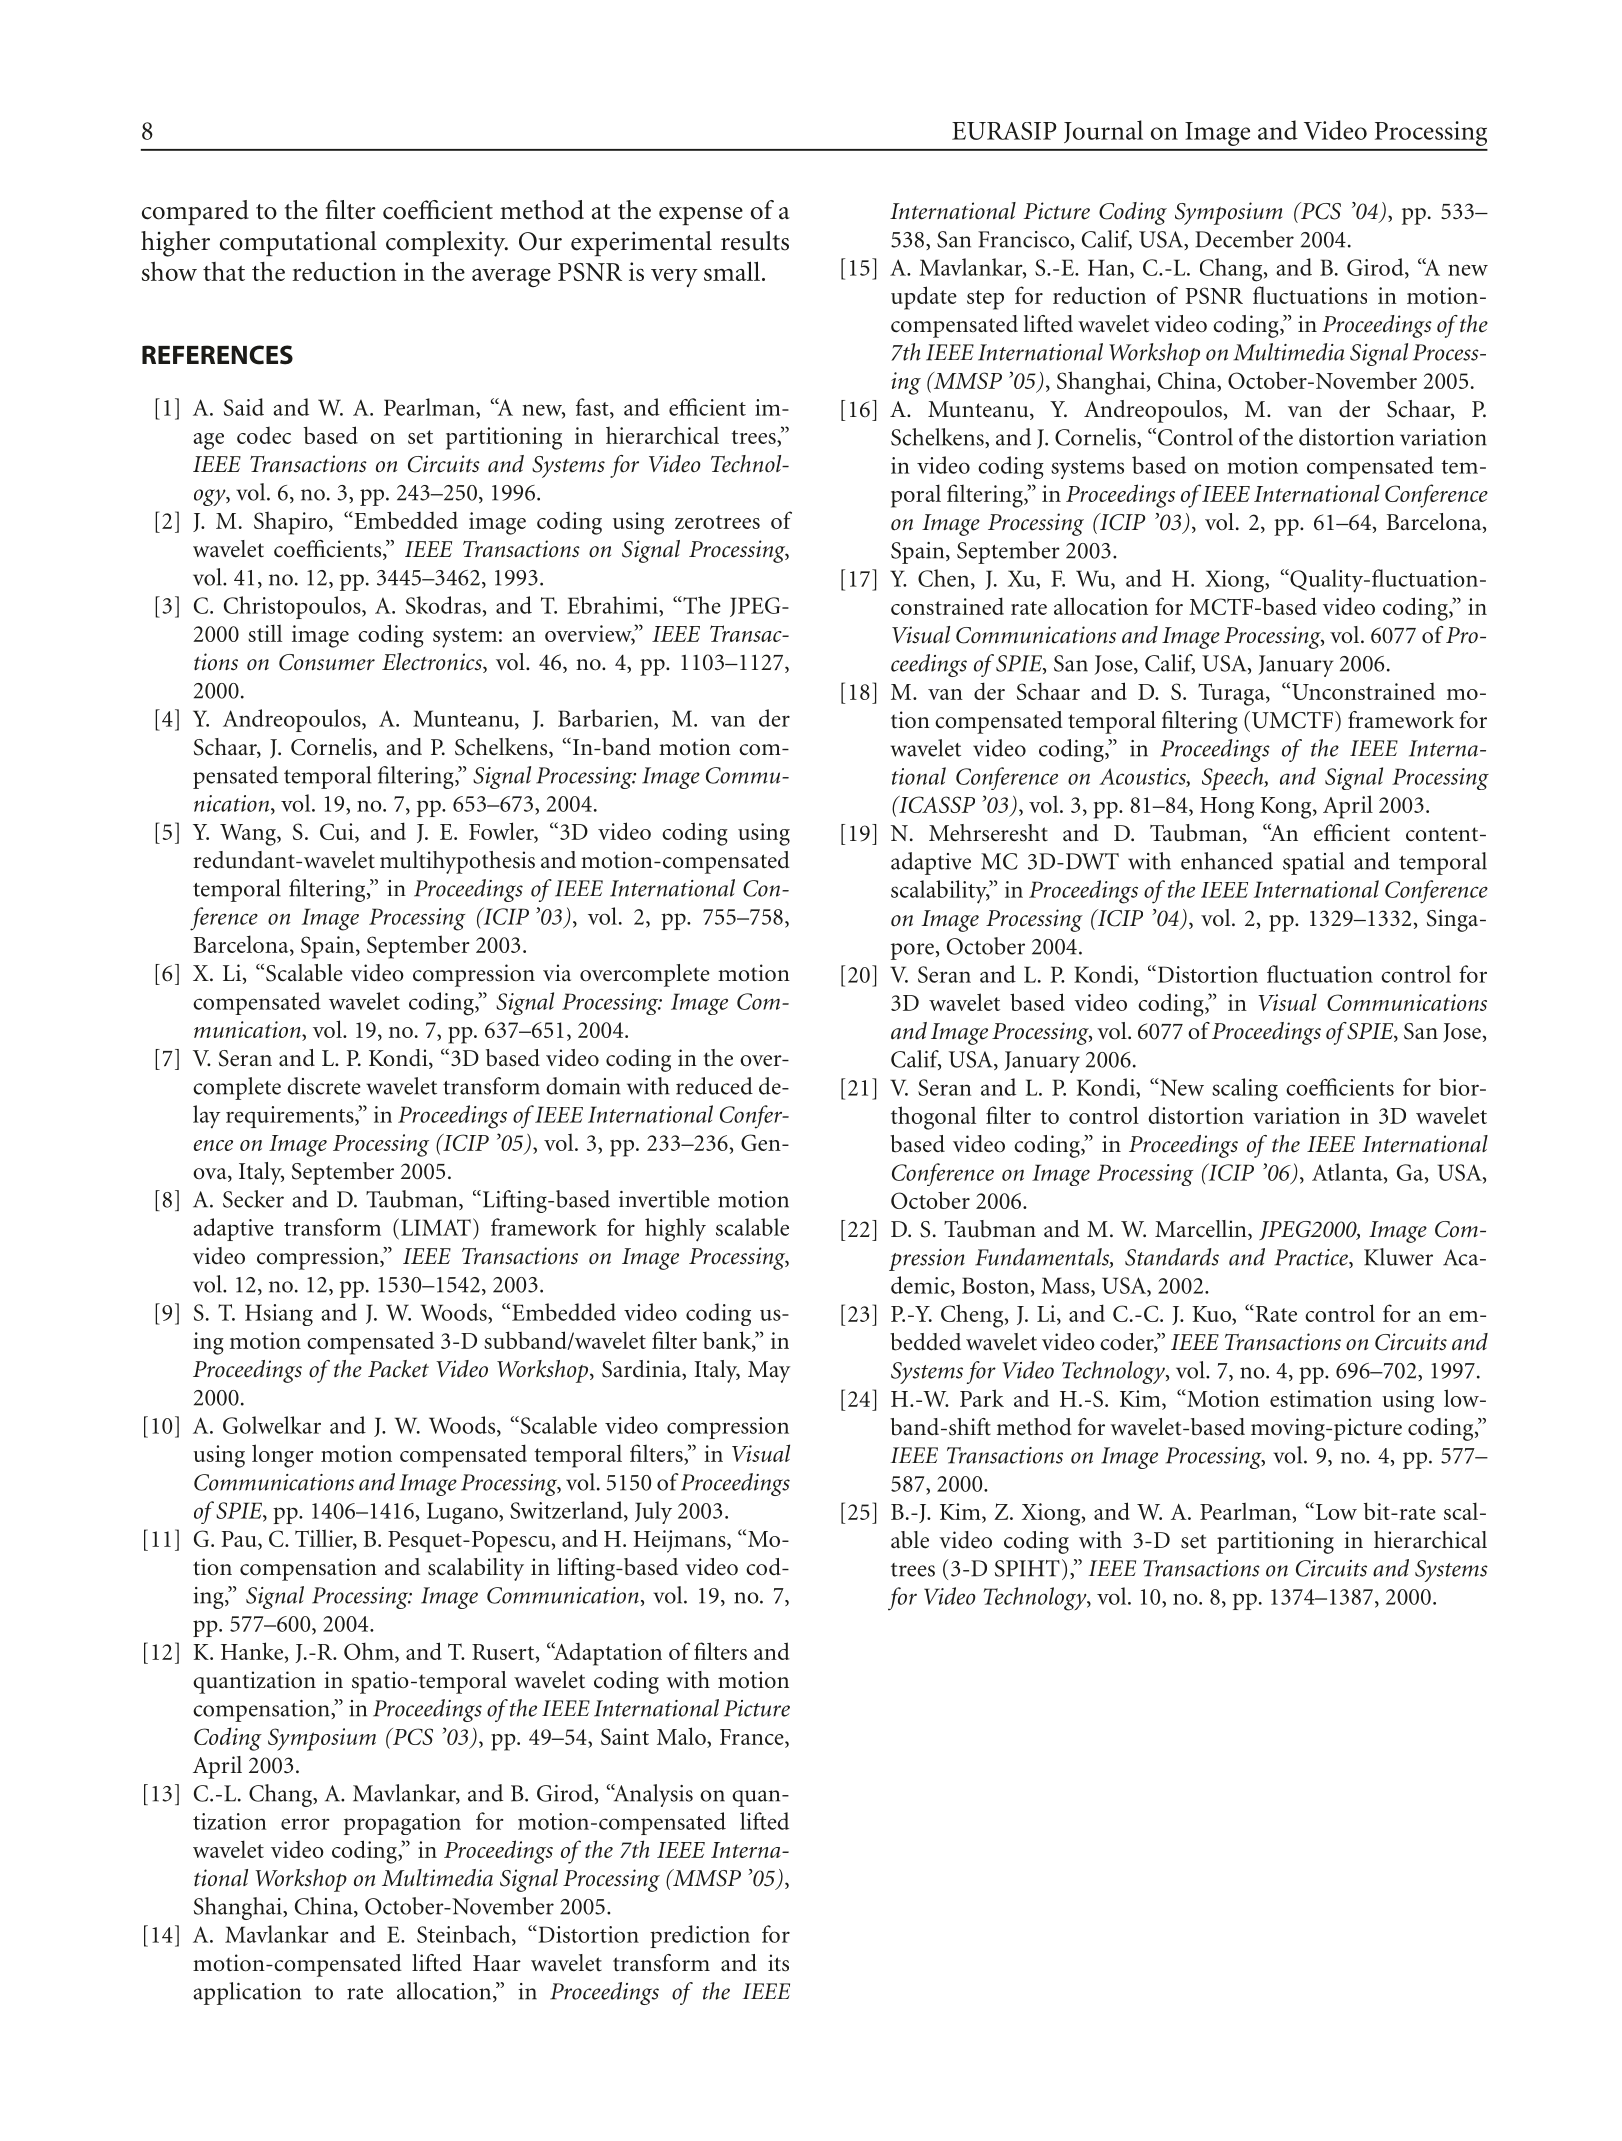 The height and width of the screenshot is (2141, 1622). Describe the element at coordinates (753, 1737) in the screenshot. I see `France` at that location.
